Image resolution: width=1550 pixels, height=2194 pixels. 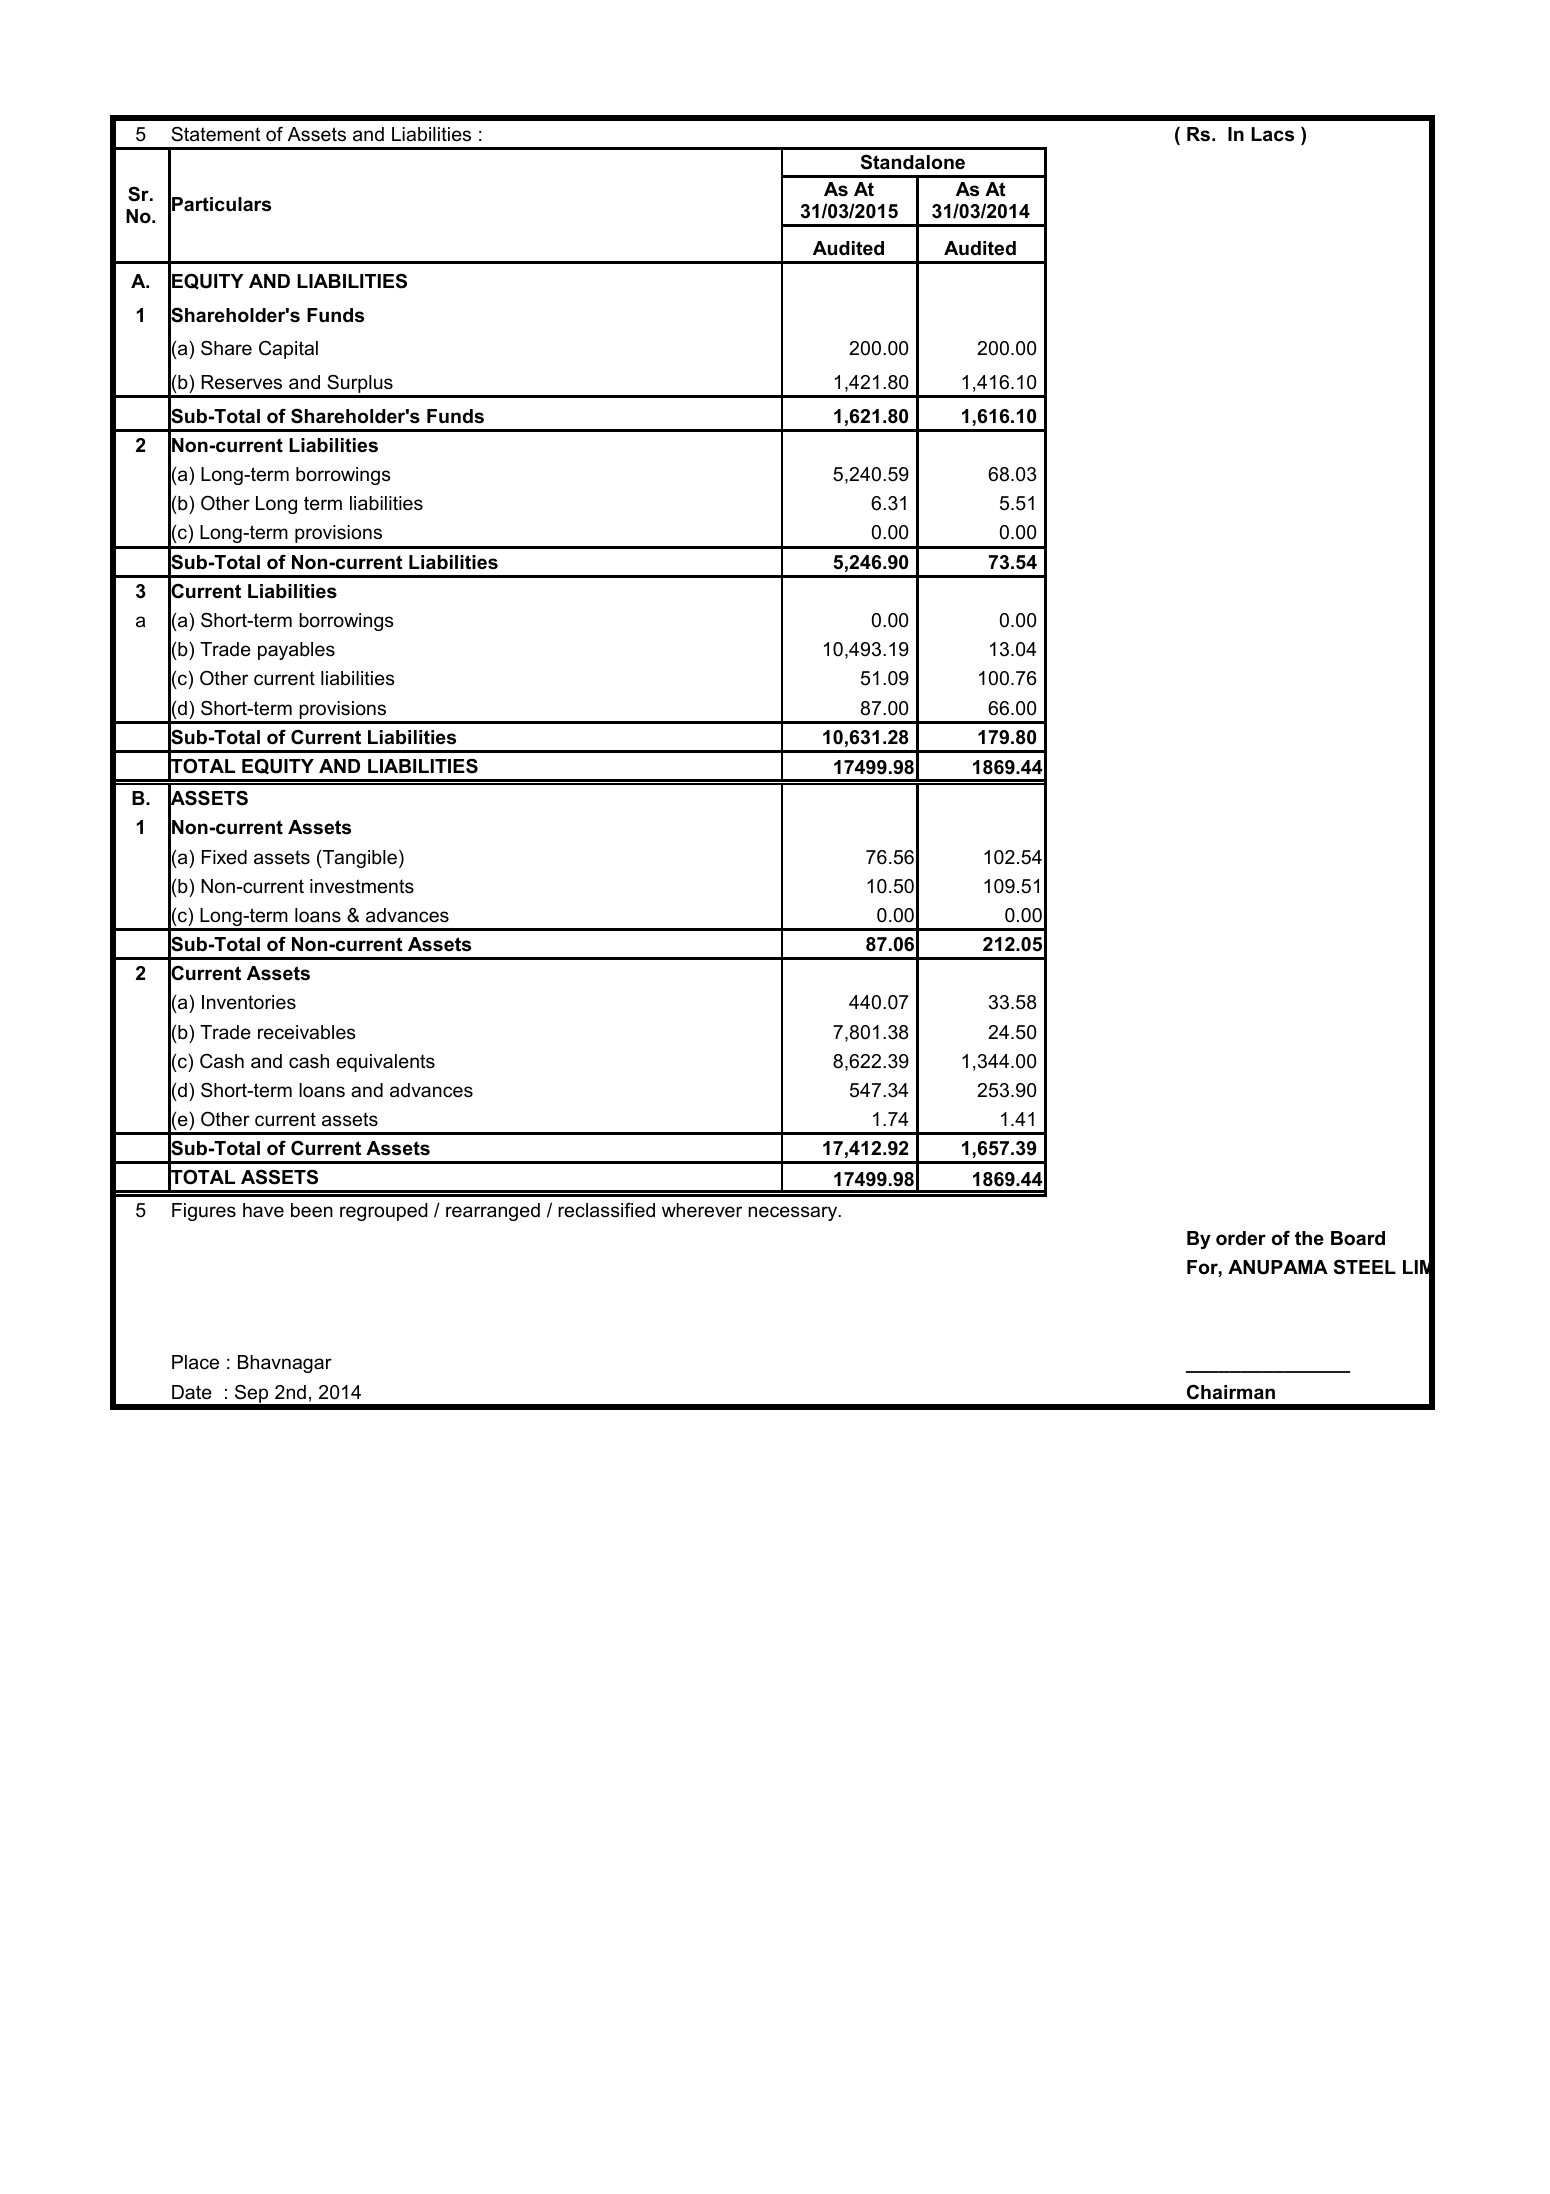 What do you see at coordinates (241, 382) in the screenshot?
I see `Reserves` at bounding box center [241, 382].
